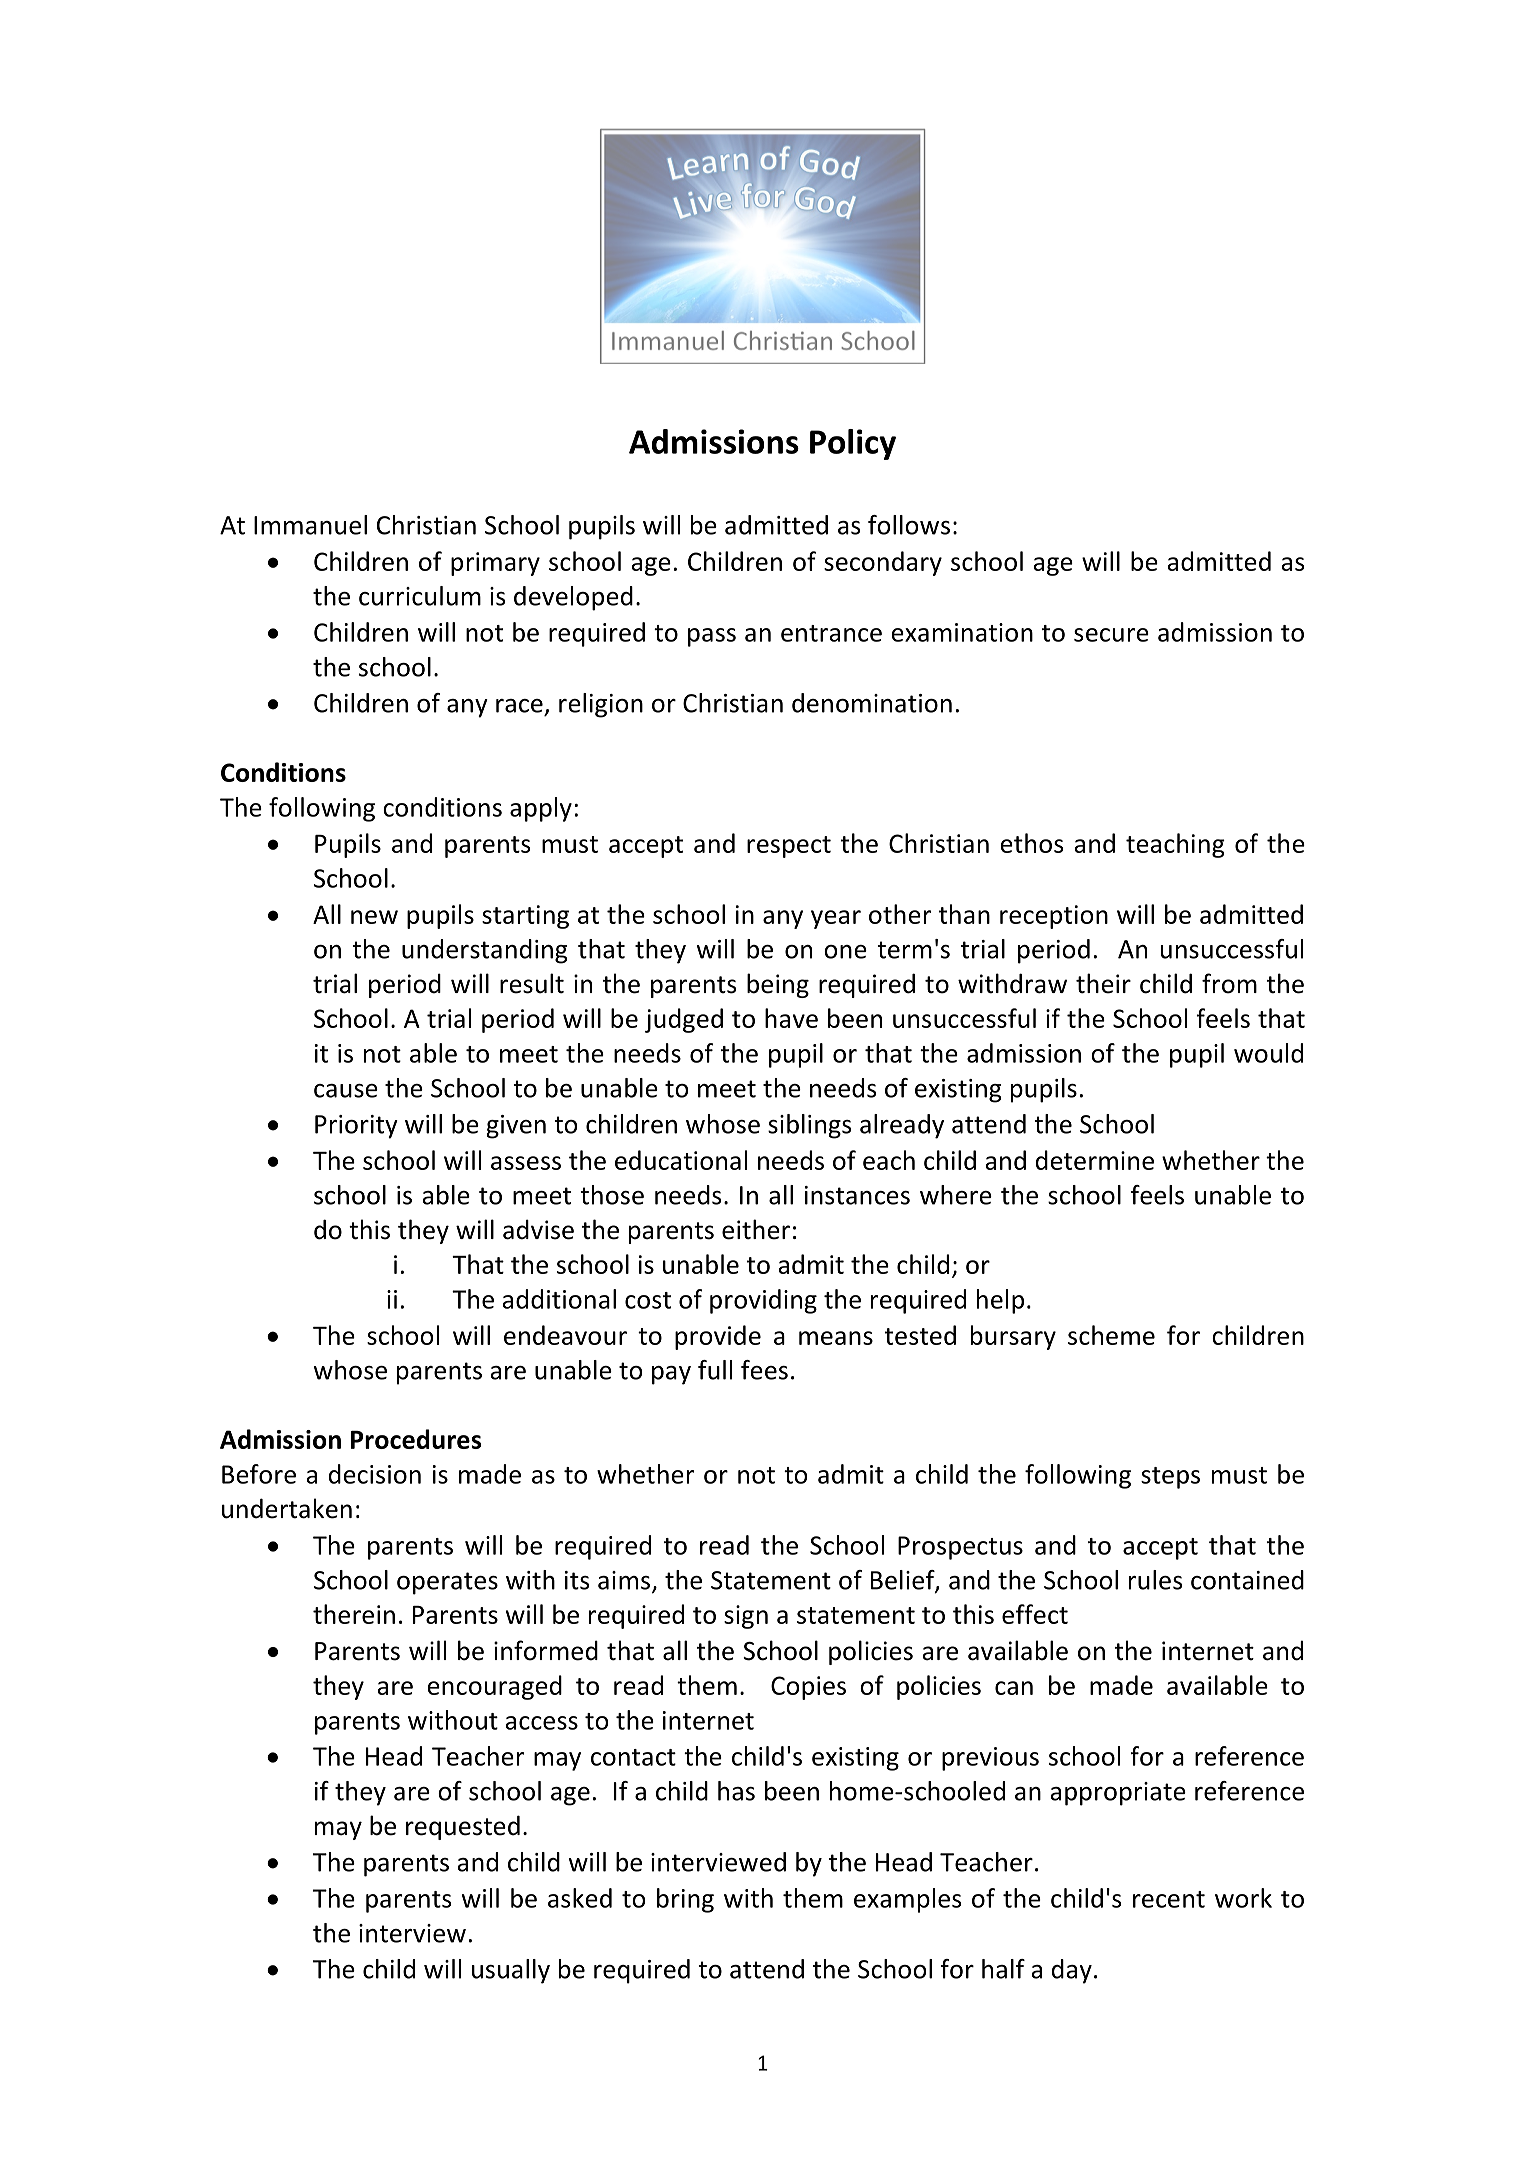  Describe the element at coordinates (375, 1474) in the screenshot. I see `decision` at that location.
